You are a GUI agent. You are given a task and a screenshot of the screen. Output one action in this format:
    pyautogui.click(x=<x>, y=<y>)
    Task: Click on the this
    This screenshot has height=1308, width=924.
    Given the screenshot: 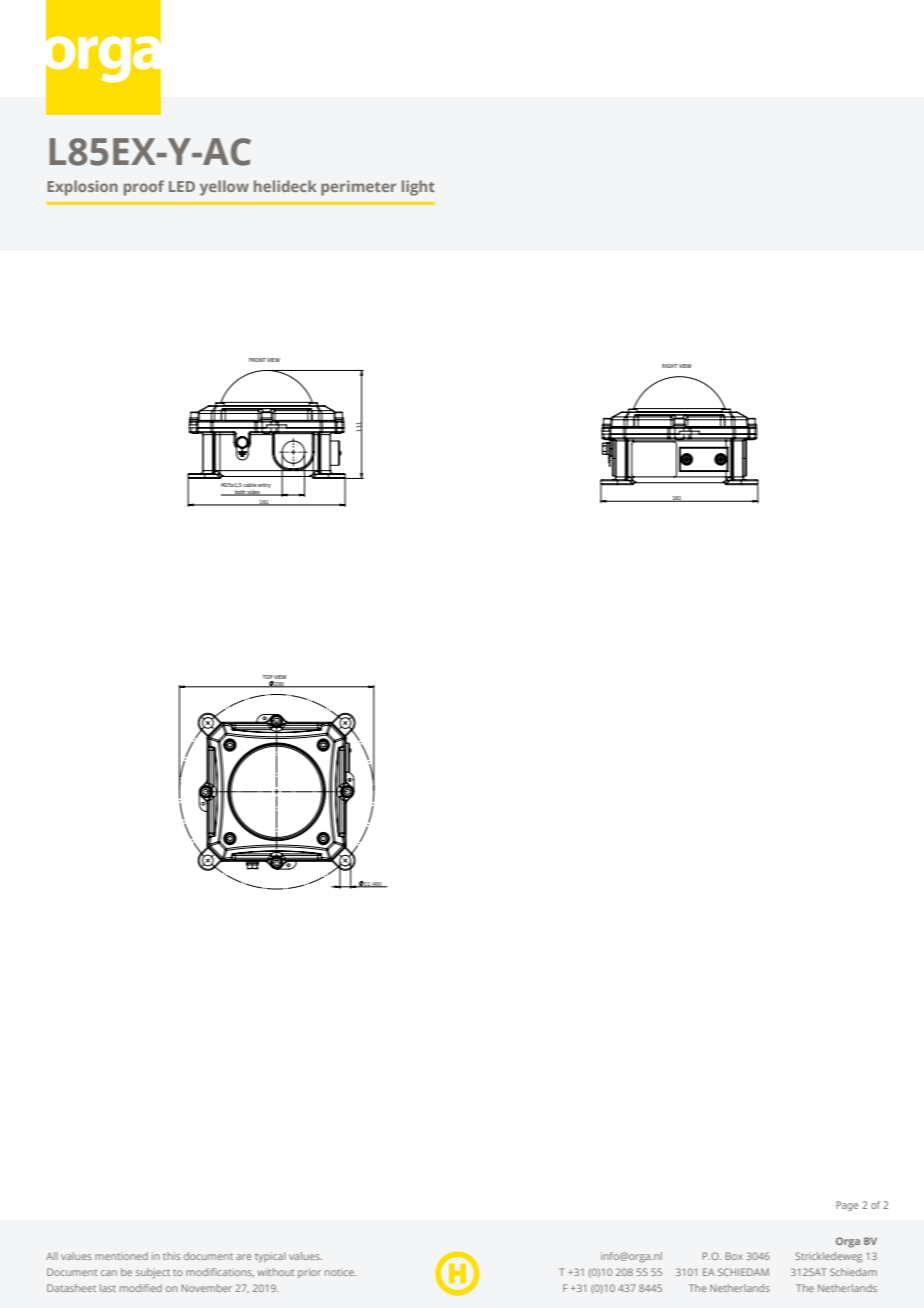 What is the action you would take?
    pyautogui.click(x=171, y=1256)
